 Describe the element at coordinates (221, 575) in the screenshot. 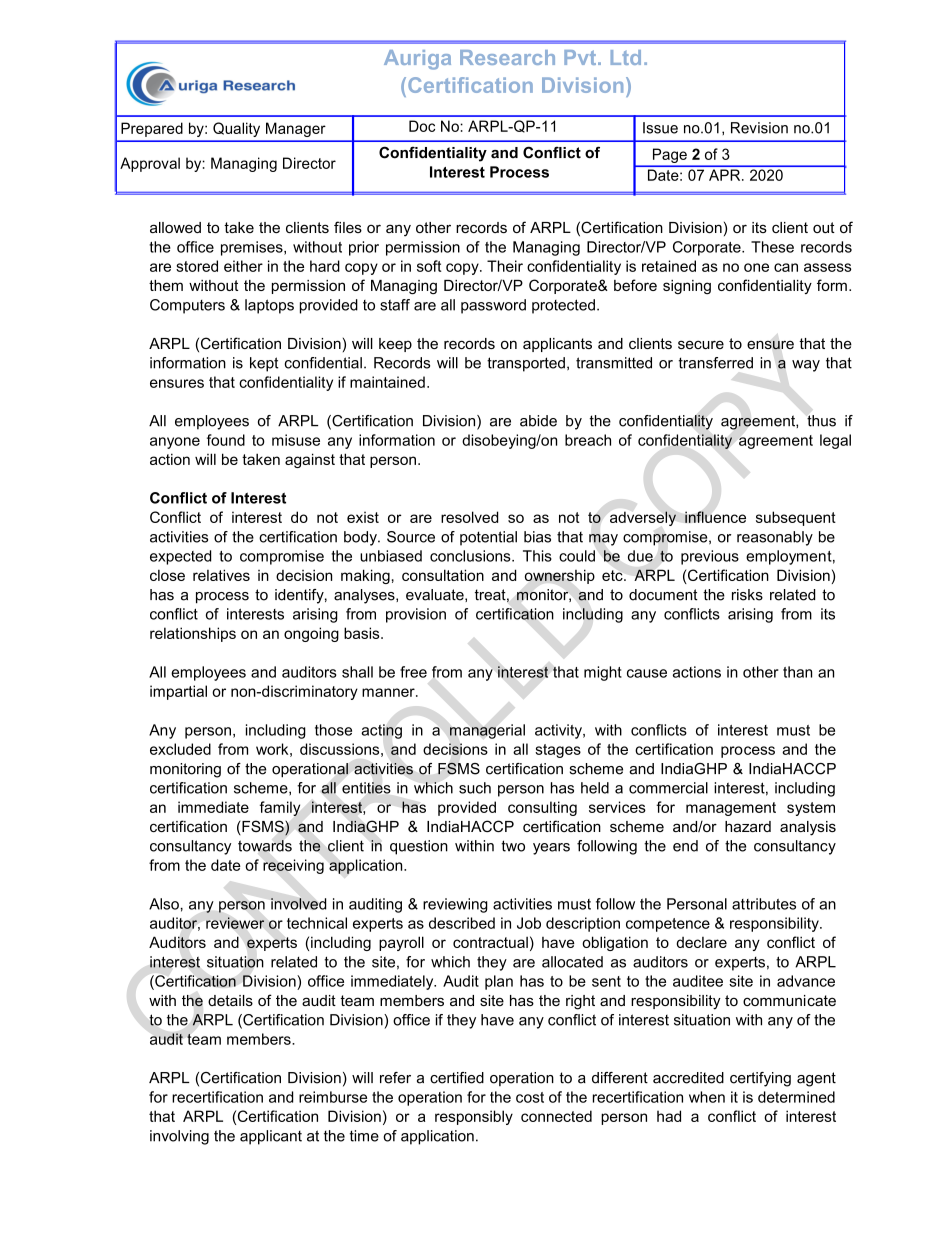

I see `relatives` at that location.
